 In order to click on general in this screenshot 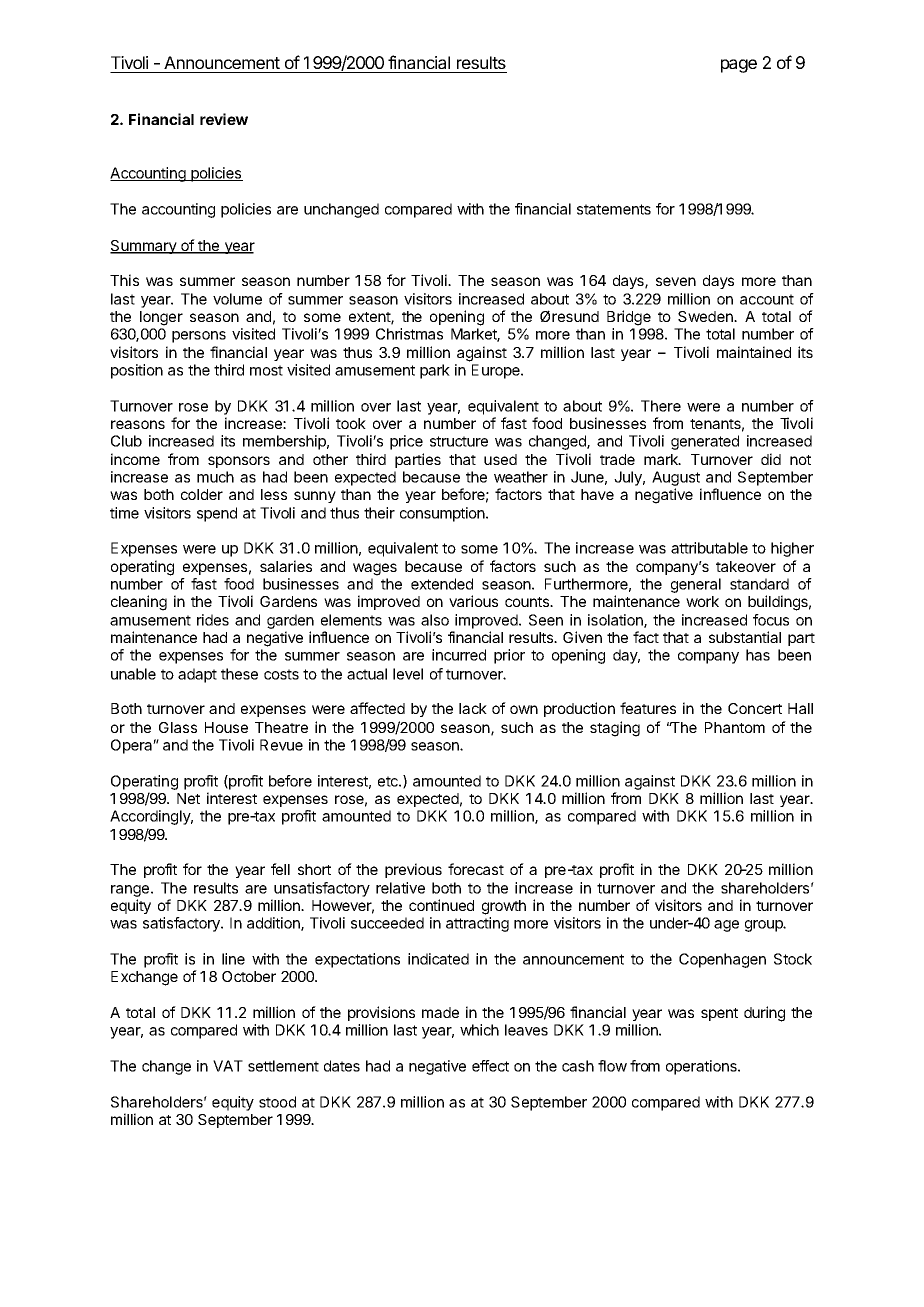, I will do `click(696, 585)`.
